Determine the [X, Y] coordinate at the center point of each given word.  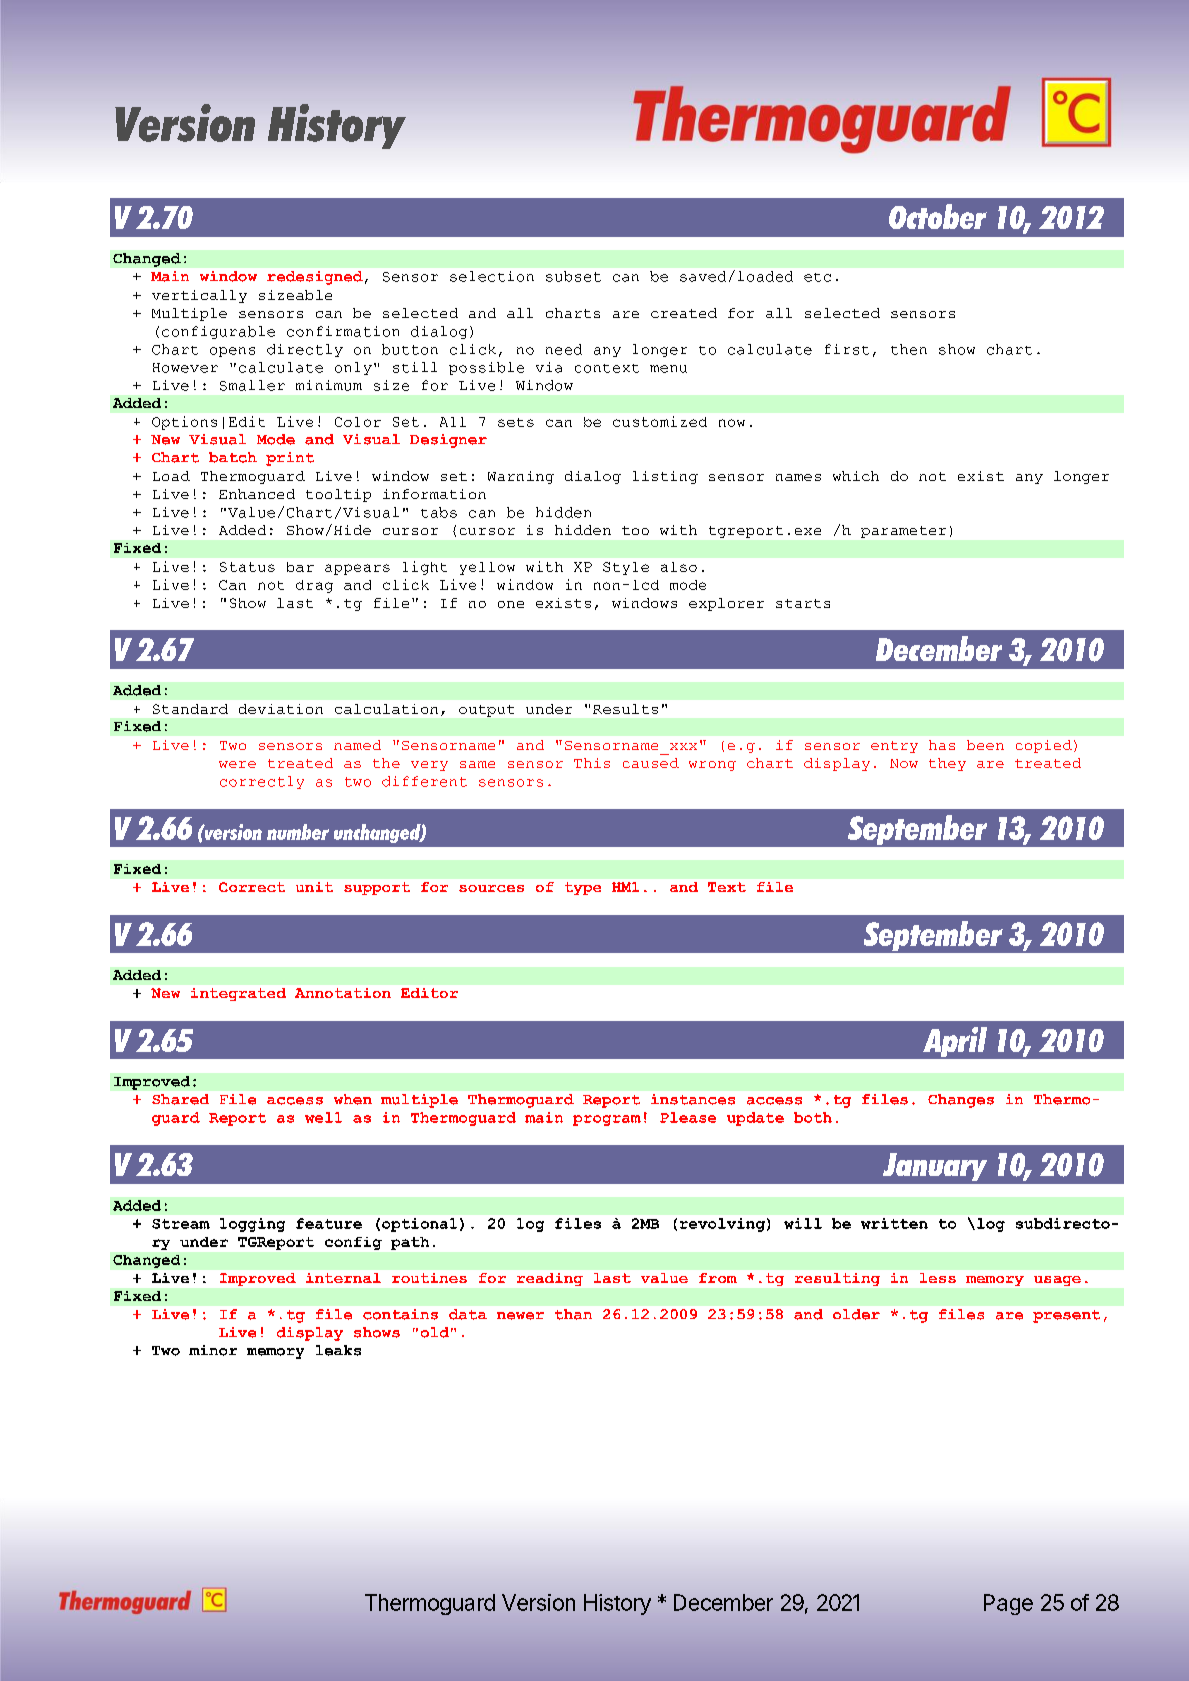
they [947, 764]
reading [550, 1279]
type [583, 888]
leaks [338, 1350]
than [573, 1314]
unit [314, 887]
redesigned [315, 278]
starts [803, 603]
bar [300, 567]
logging [252, 1225]
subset [573, 276]
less [938, 1278]
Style [626, 568]
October [938, 216]
